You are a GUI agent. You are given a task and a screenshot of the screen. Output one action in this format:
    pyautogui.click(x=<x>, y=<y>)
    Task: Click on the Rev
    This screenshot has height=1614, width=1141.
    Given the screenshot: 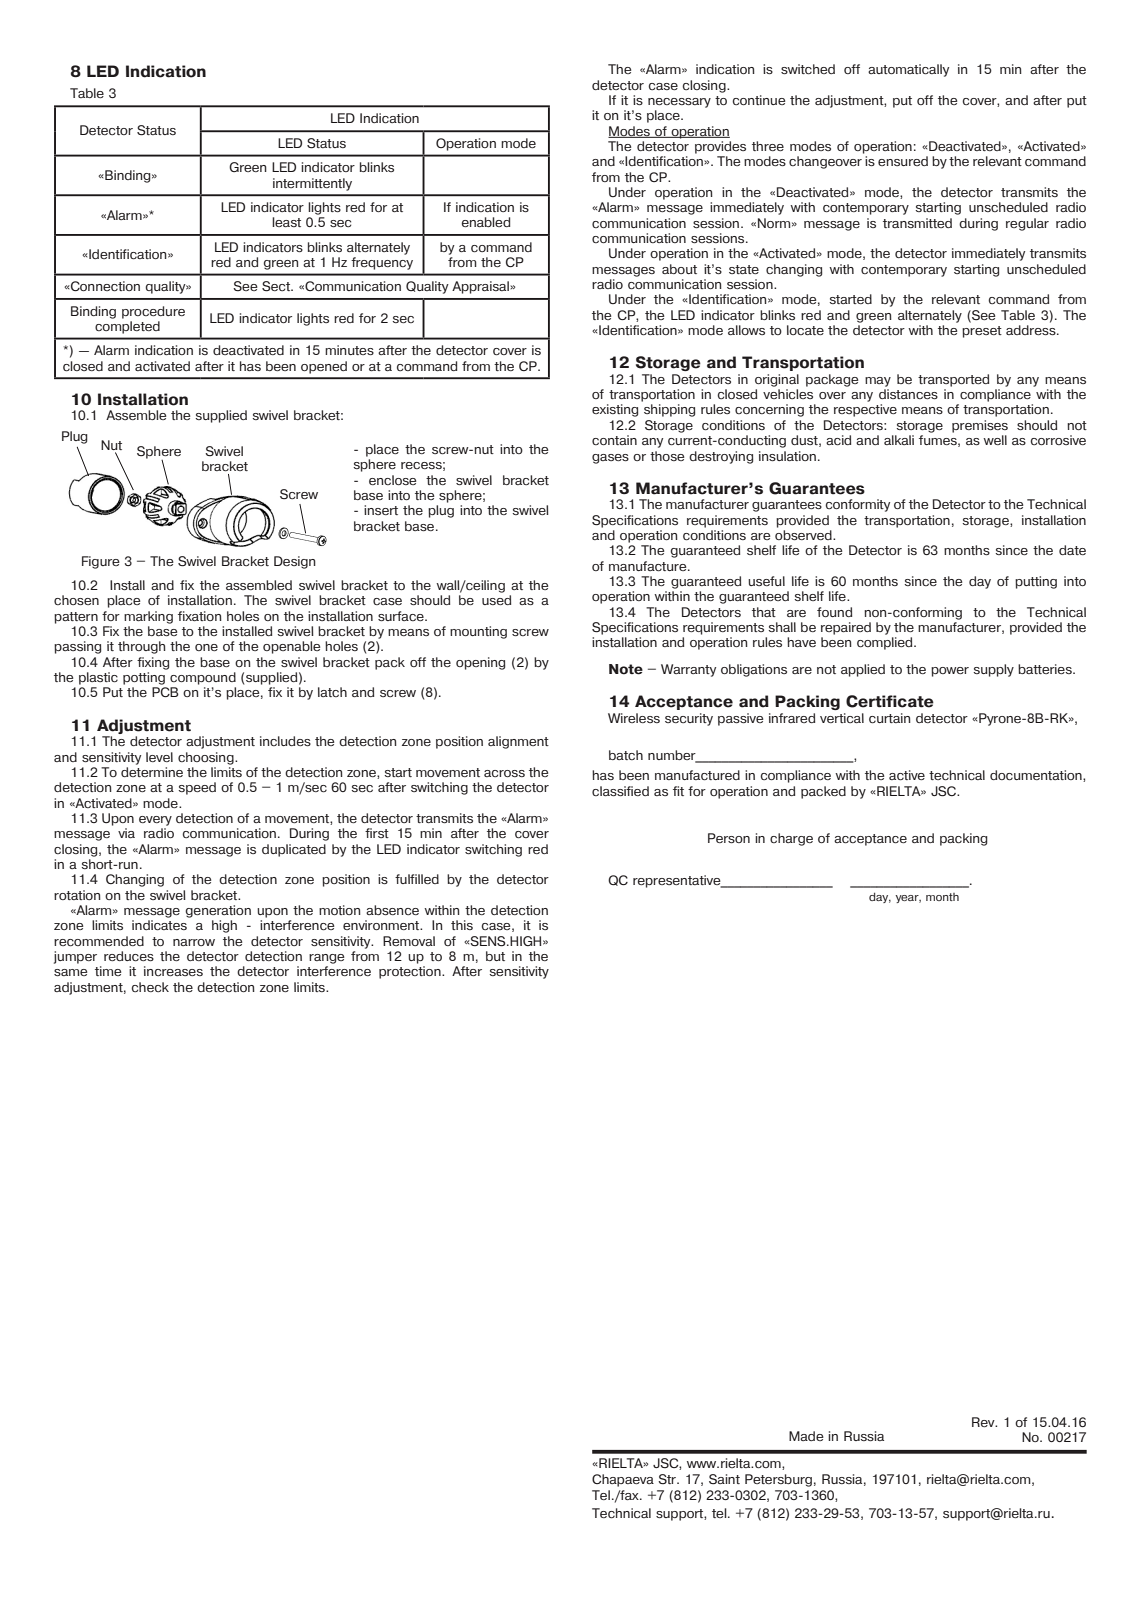 What is the action you would take?
    pyautogui.click(x=984, y=1422)
